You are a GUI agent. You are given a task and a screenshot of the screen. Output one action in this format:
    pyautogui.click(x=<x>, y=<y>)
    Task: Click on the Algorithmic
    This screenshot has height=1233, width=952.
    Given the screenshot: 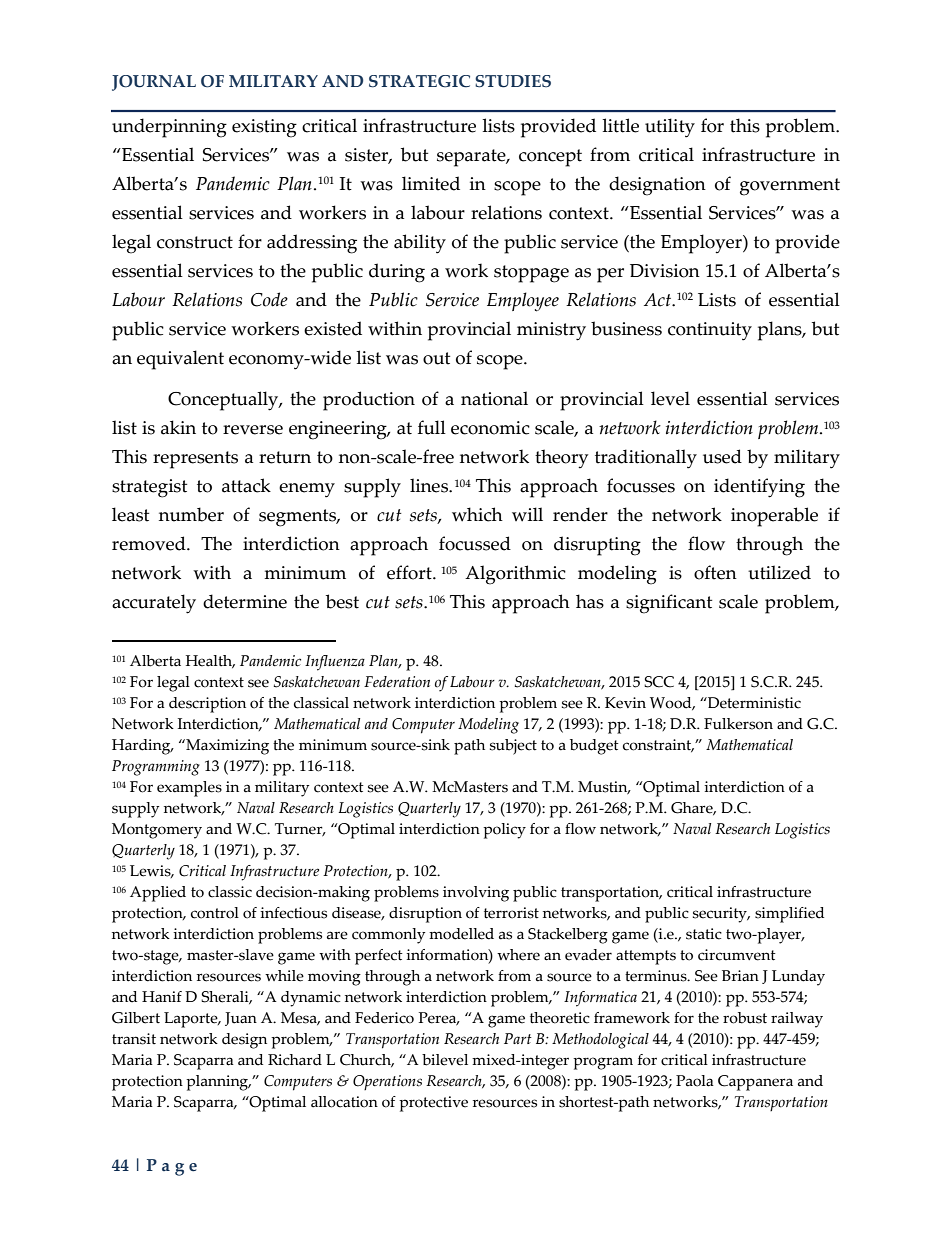 What is the action you would take?
    pyautogui.click(x=515, y=575)
